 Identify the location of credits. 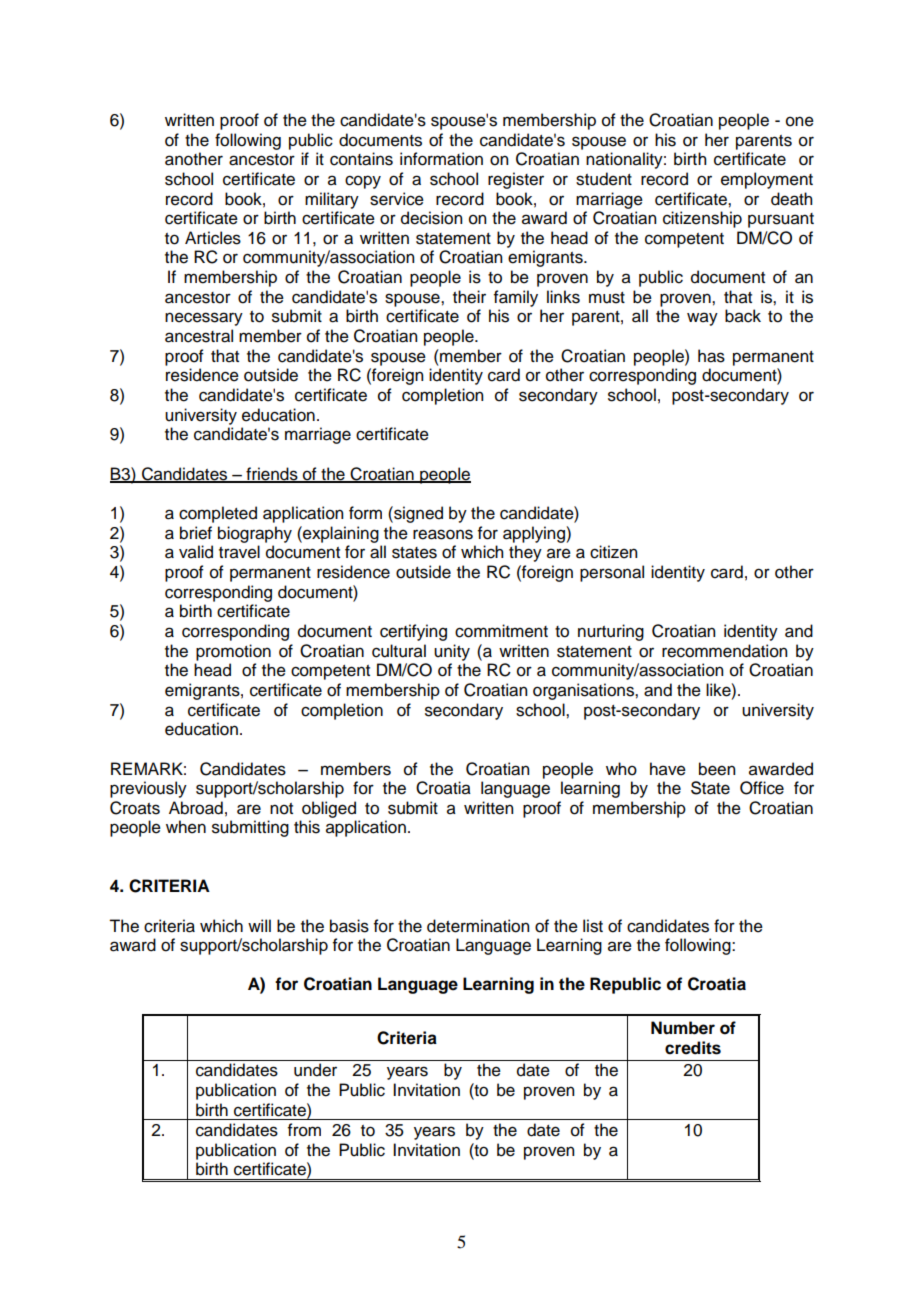
(693, 1048).
